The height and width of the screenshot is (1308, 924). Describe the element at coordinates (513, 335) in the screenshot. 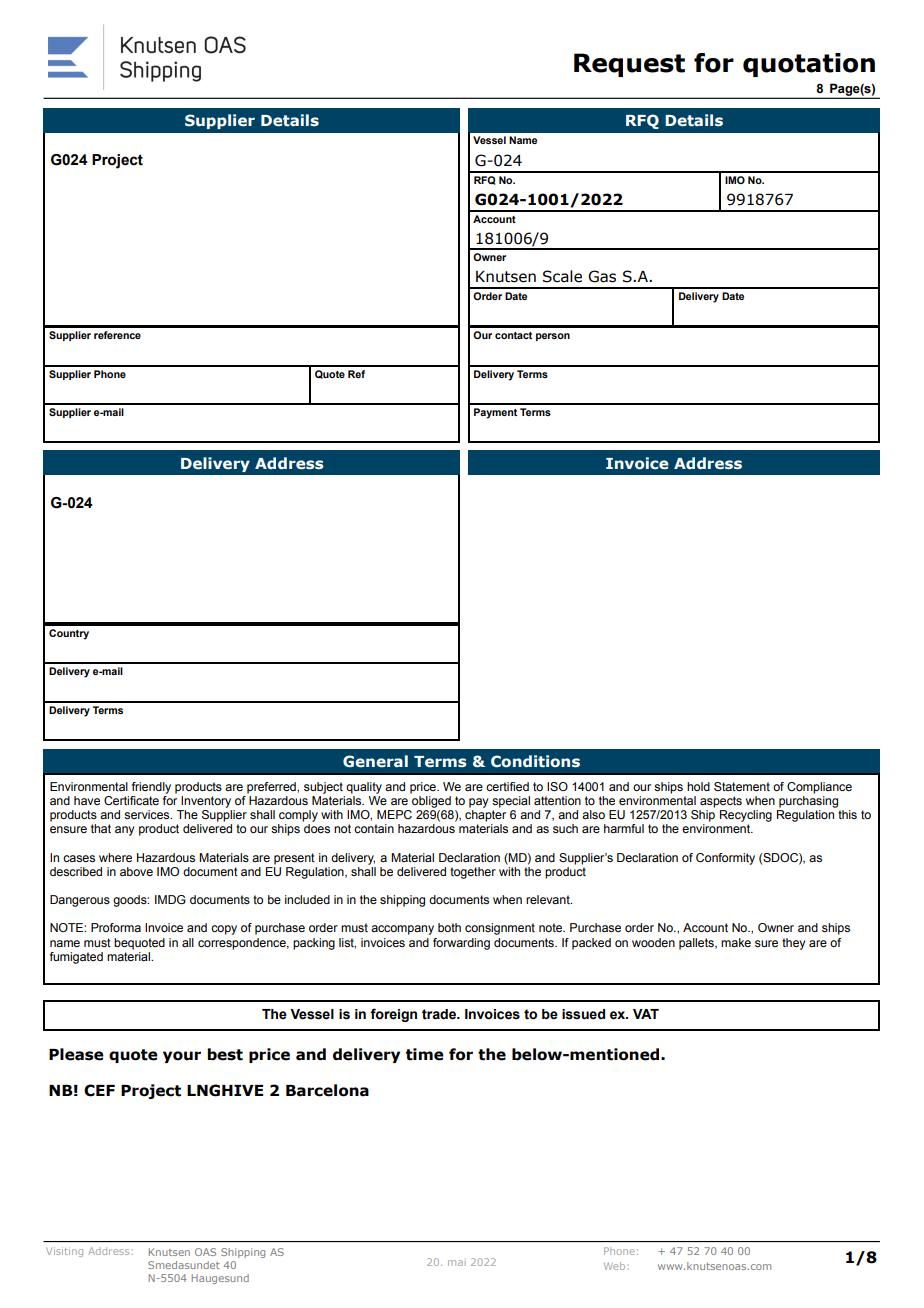

I see `contact` at that location.
